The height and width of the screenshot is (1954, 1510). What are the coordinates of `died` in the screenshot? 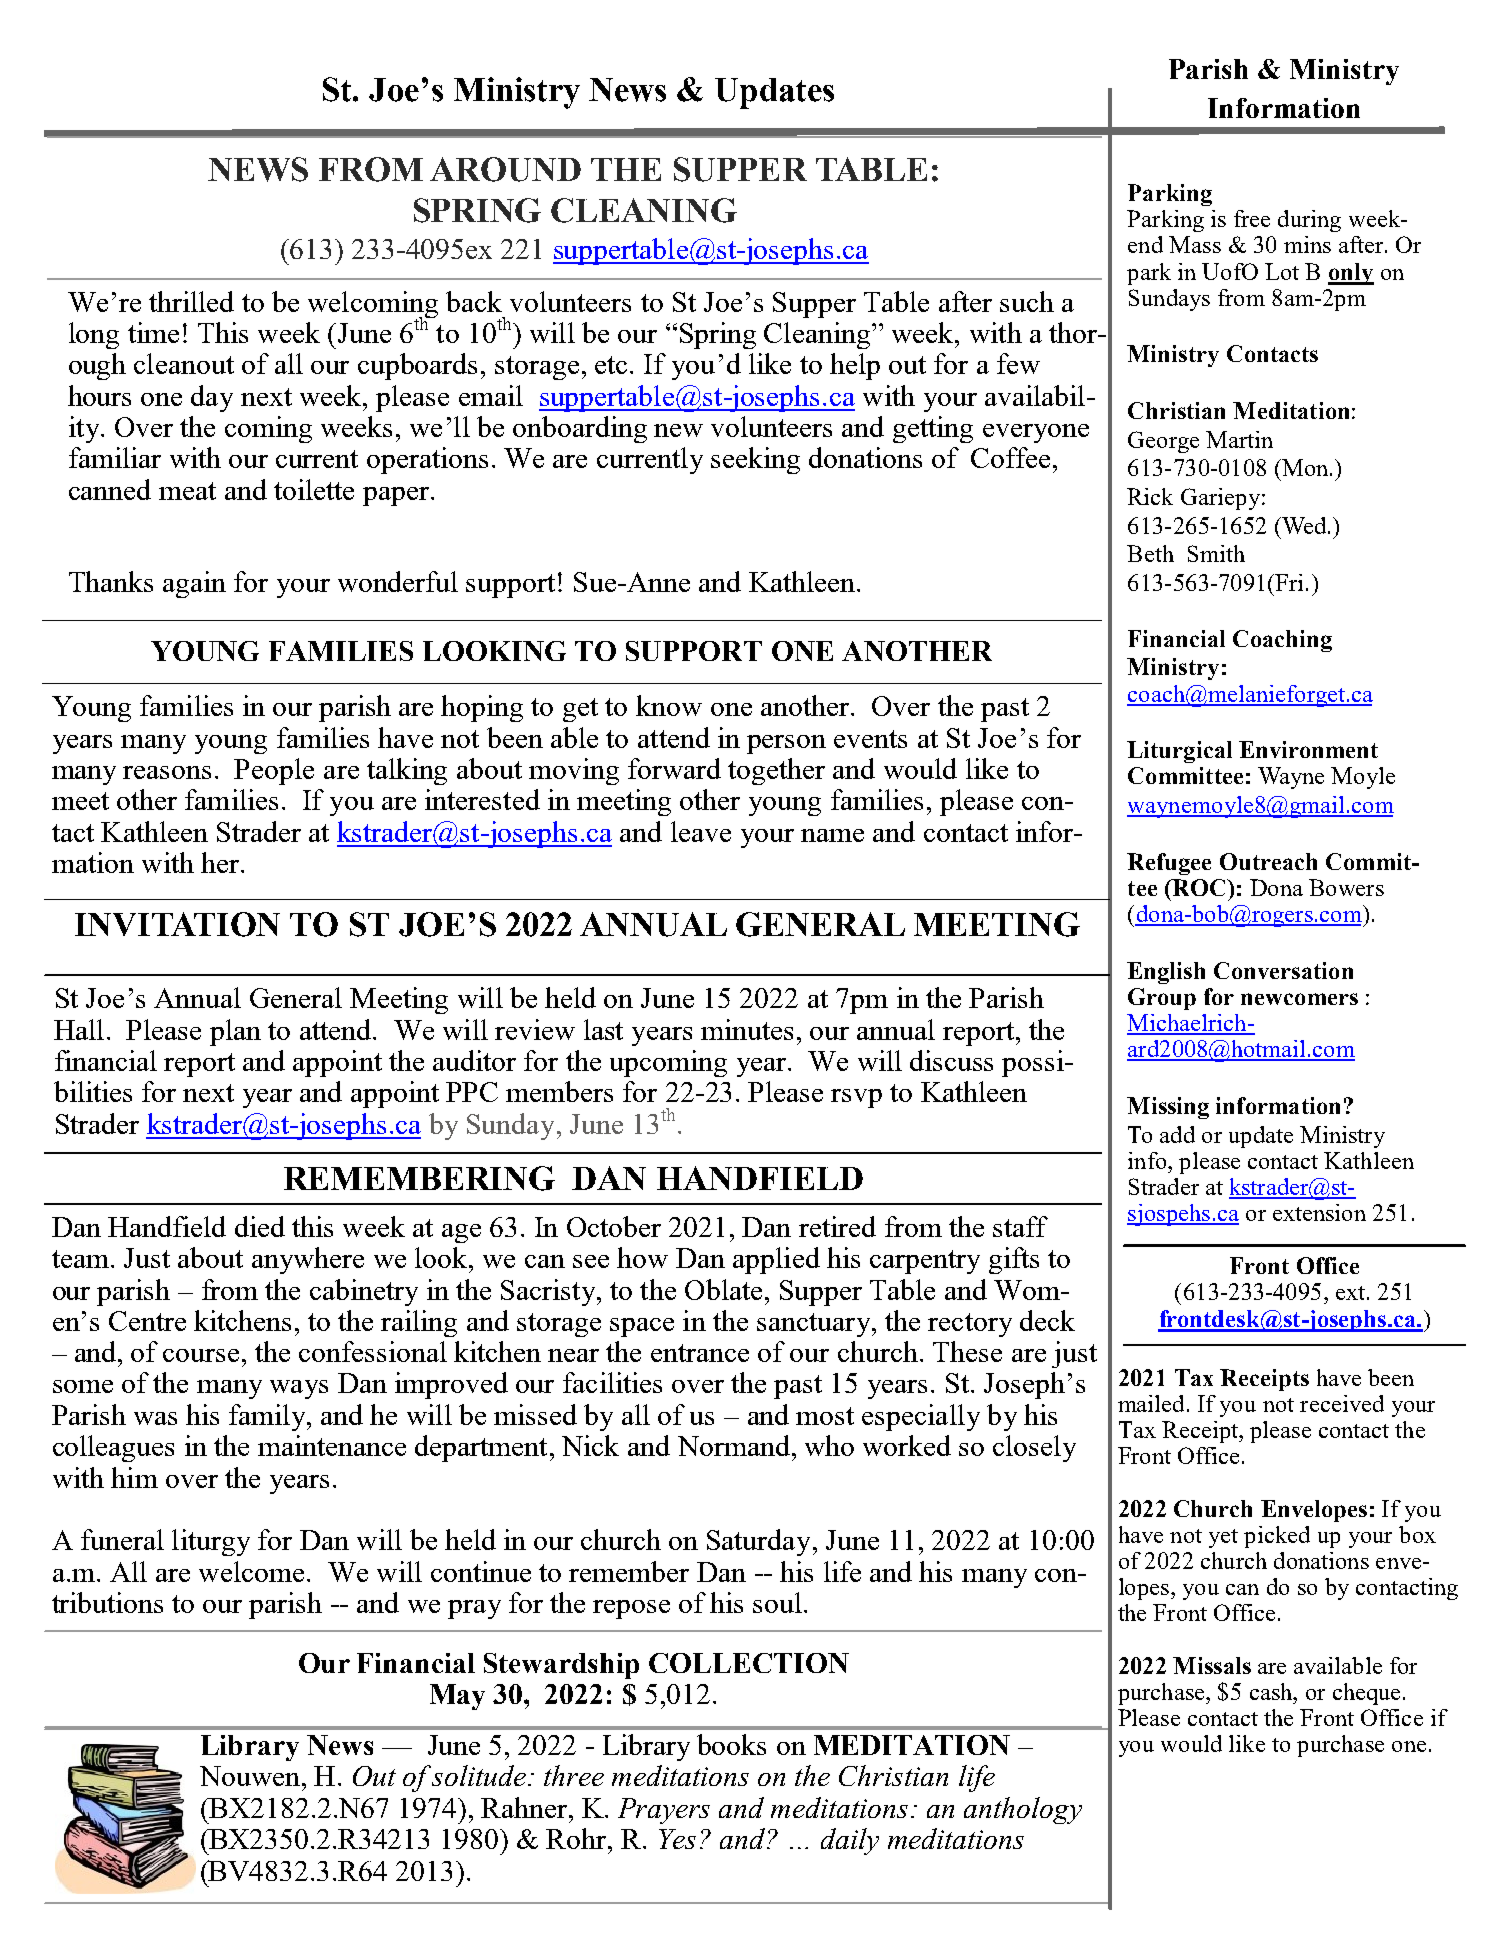 It's located at (260, 1226).
